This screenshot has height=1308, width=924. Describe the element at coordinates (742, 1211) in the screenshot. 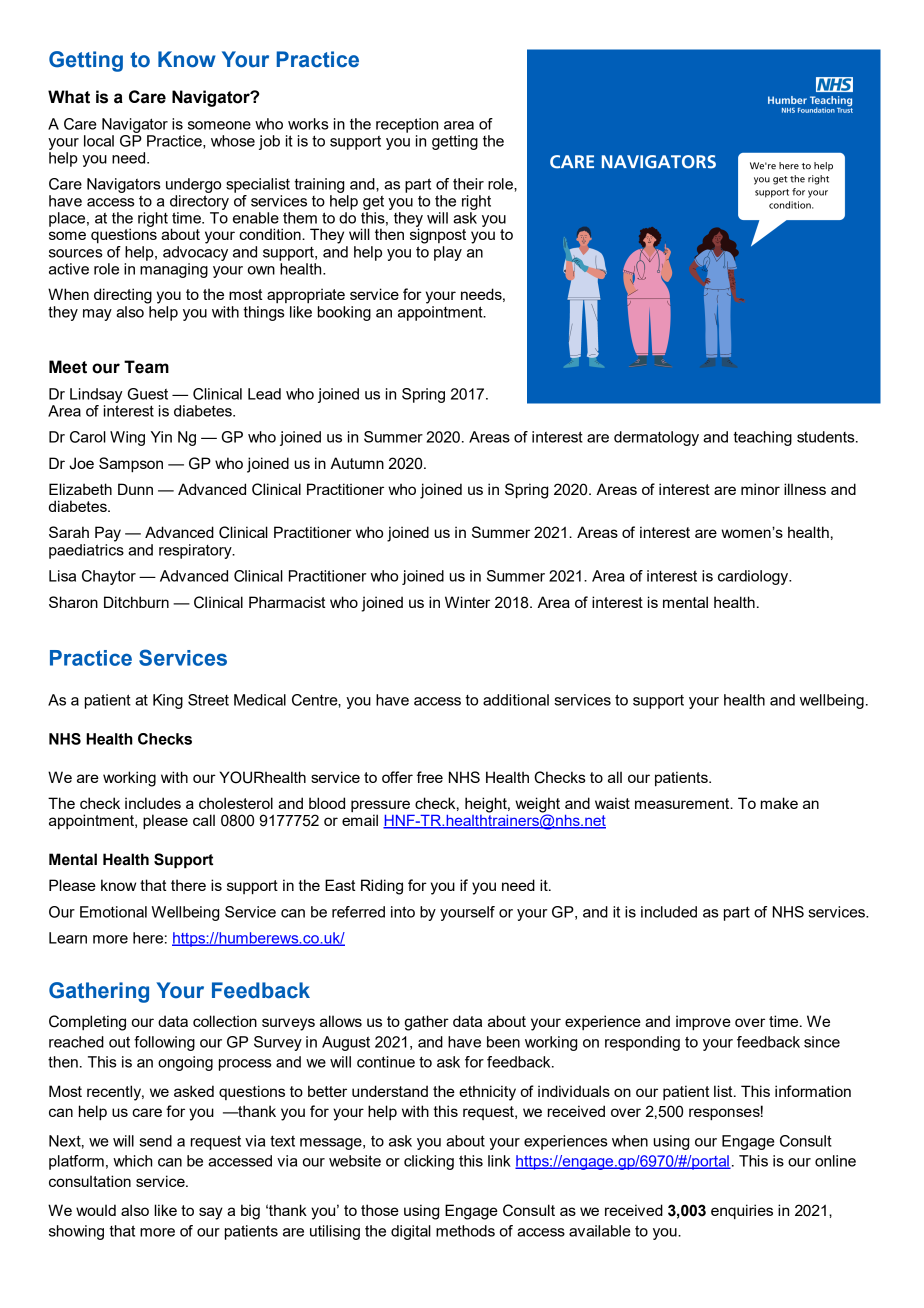

I see `enquiries` at that location.
